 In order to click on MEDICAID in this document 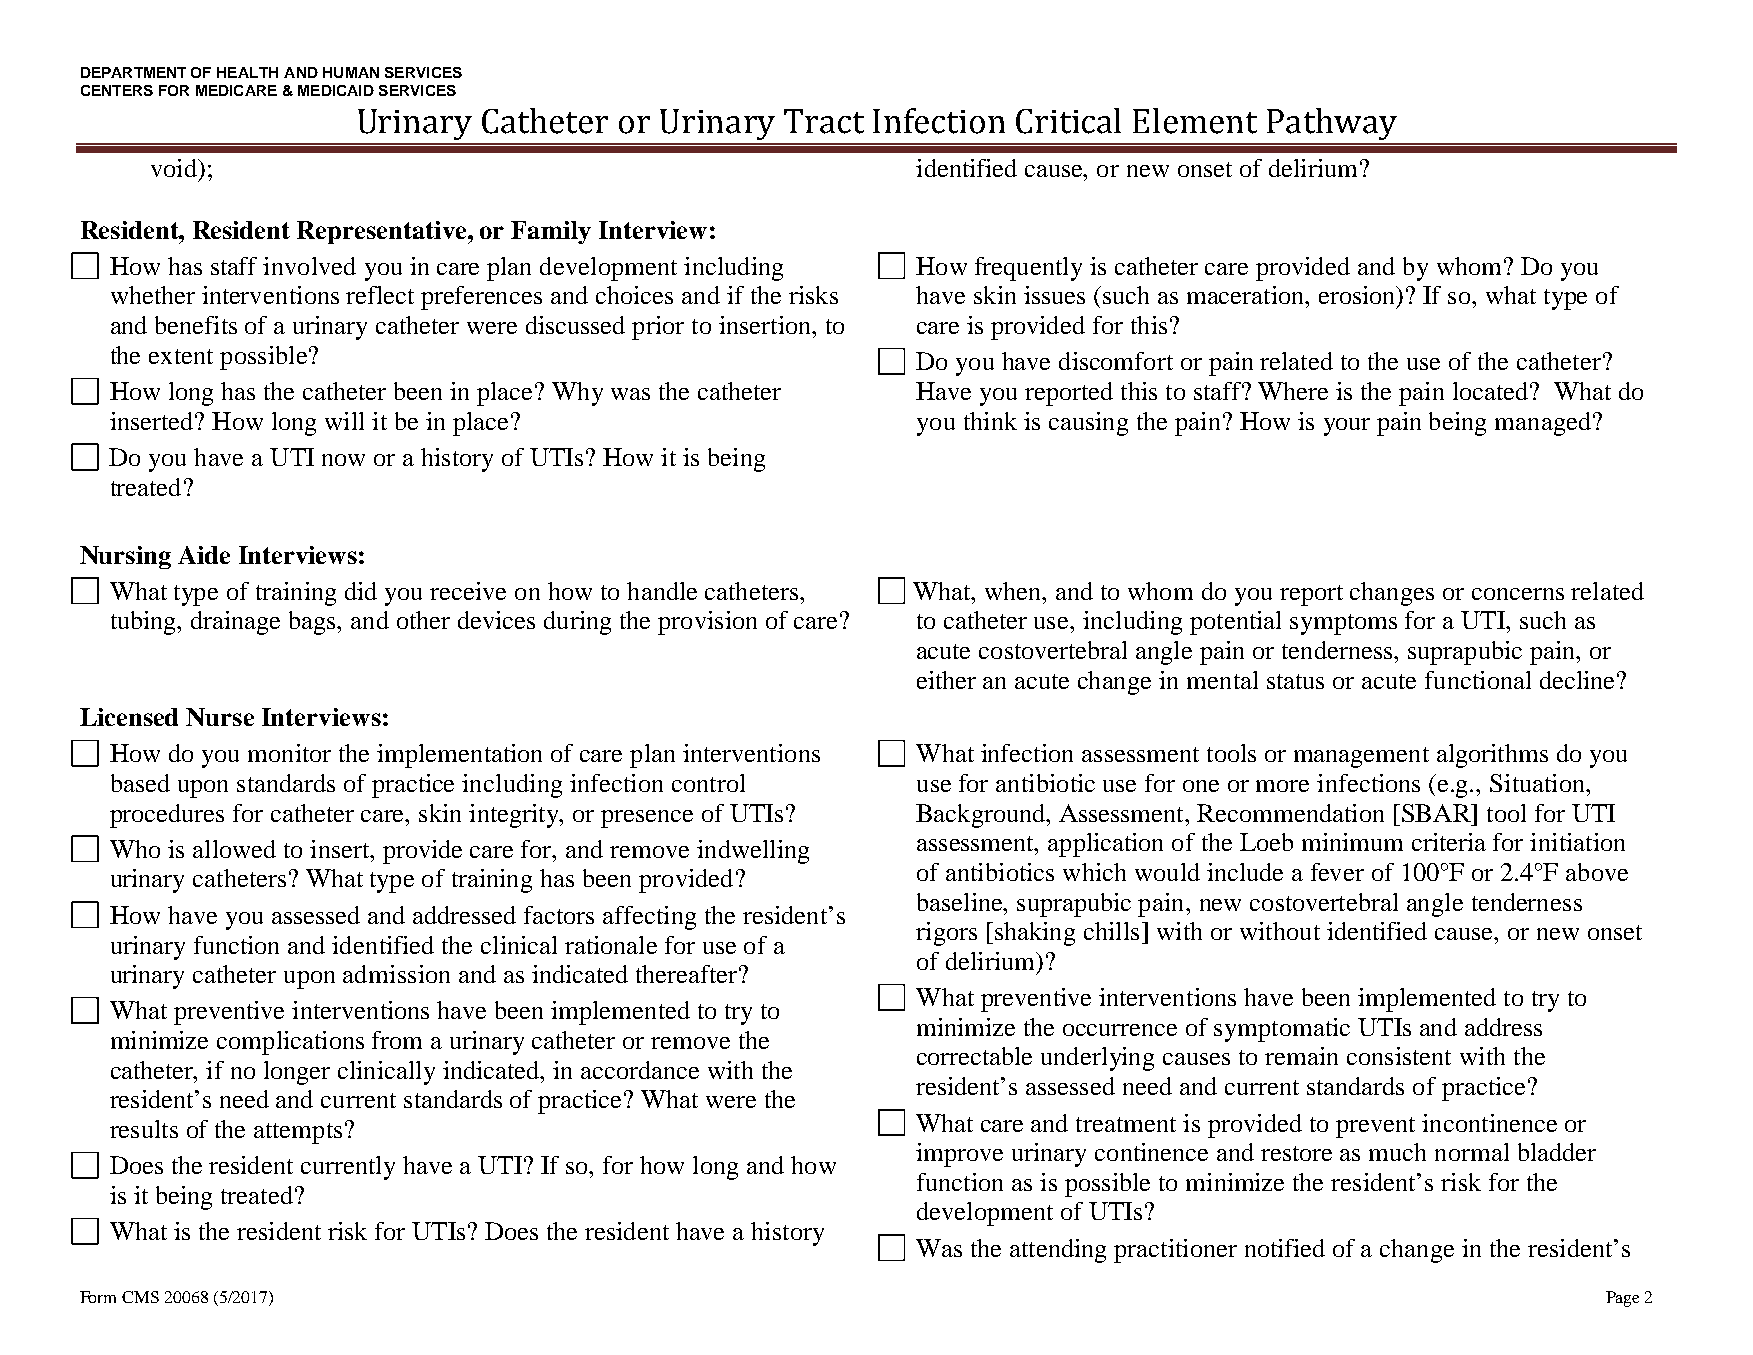, I will do `click(336, 90)`.
